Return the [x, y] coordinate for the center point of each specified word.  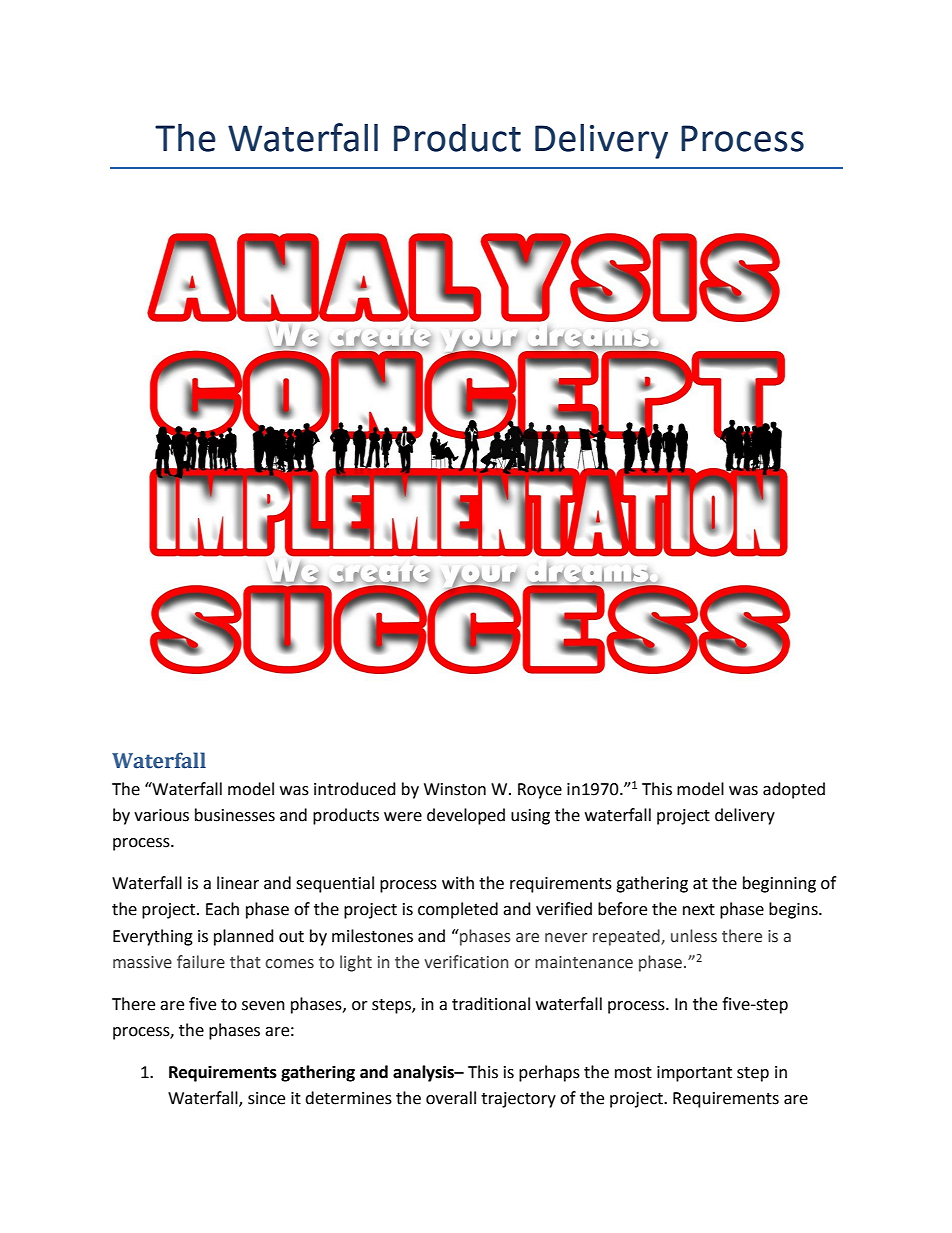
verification [466, 962]
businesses [235, 815]
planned [244, 937]
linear [238, 883]
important [694, 1074]
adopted [794, 790]
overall [451, 1098]
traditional [491, 1004]
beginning [779, 884]
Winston [455, 789]
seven [263, 1006]
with [458, 883]
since [266, 1098]
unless [694, 936]
